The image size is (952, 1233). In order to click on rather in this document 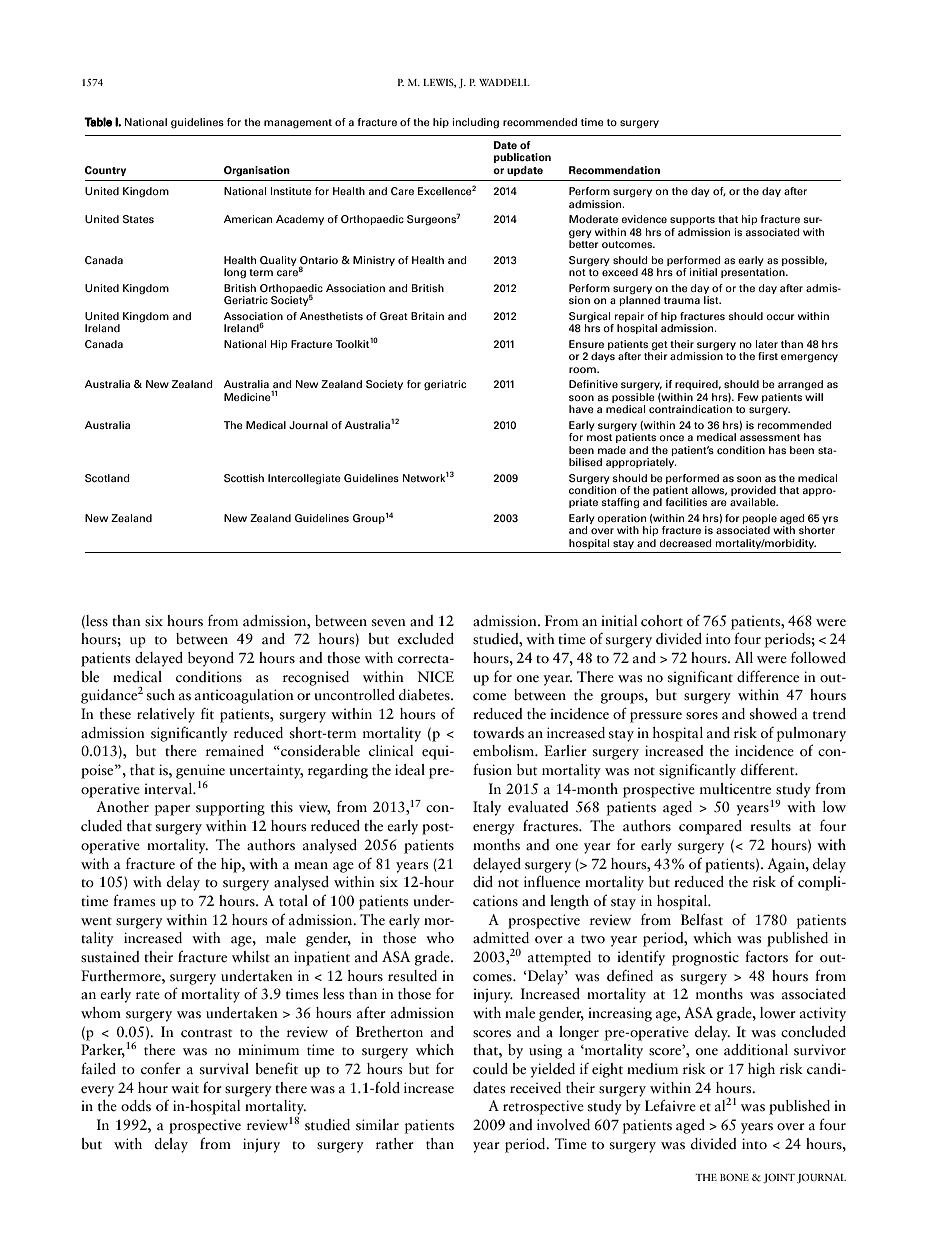, I will do `click(395, 1144)`.
